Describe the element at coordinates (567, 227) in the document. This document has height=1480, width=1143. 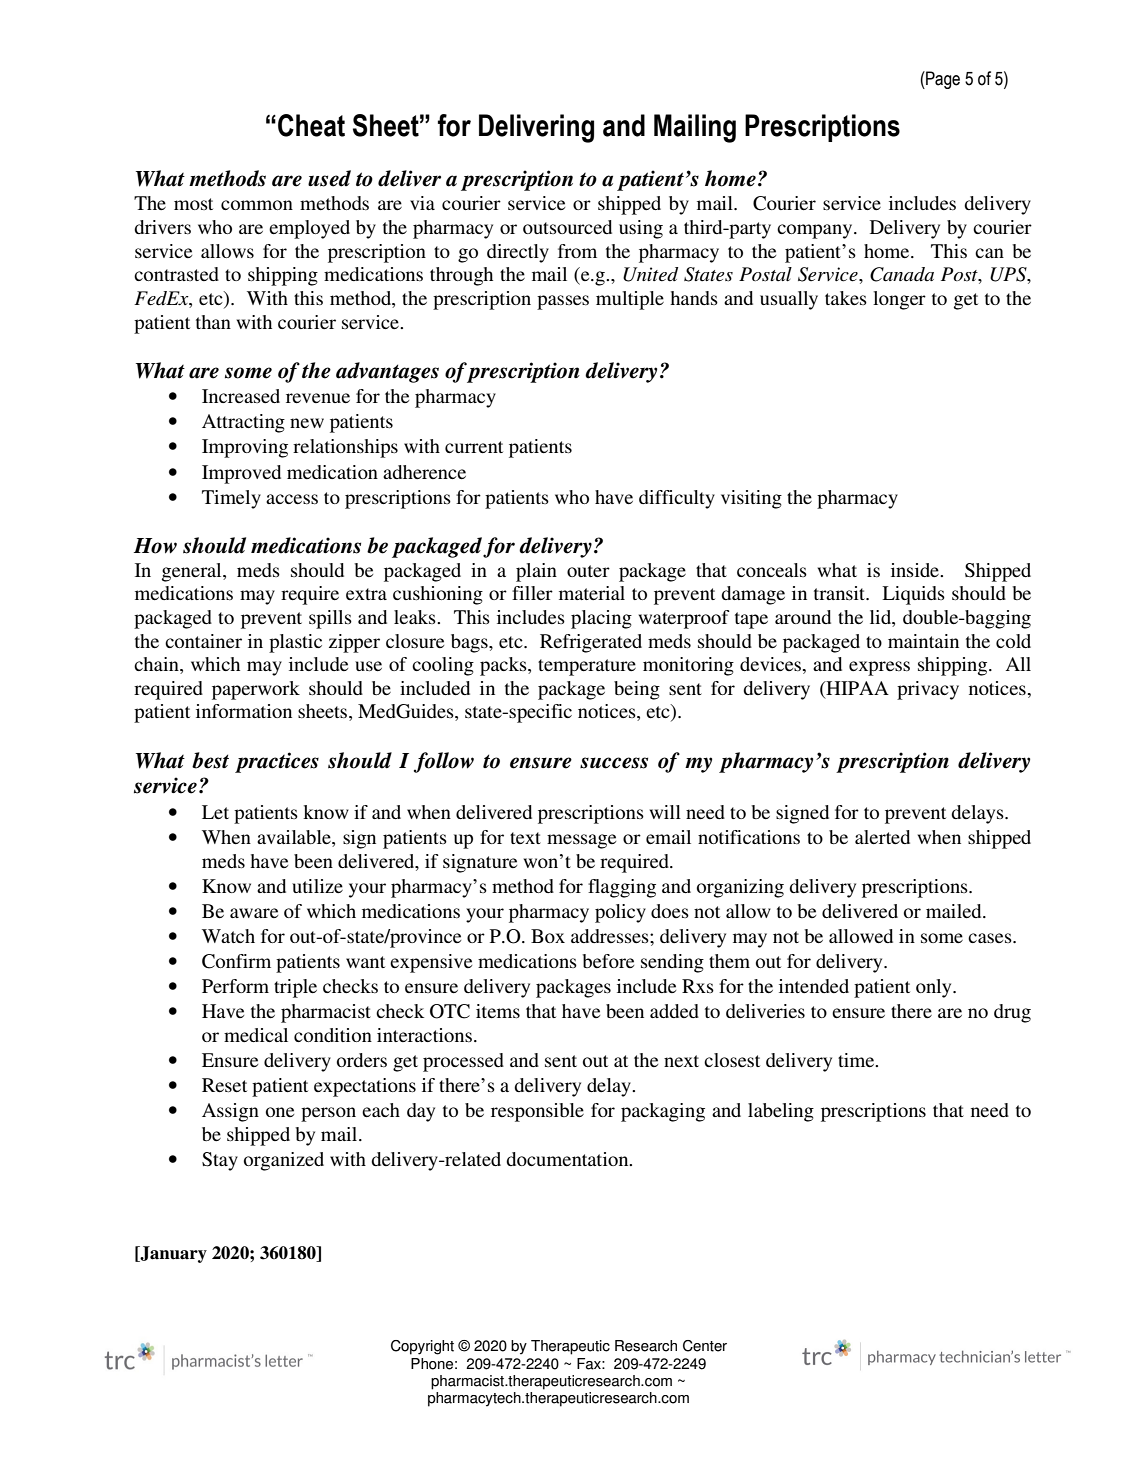
I see `outsourced` at that location.
